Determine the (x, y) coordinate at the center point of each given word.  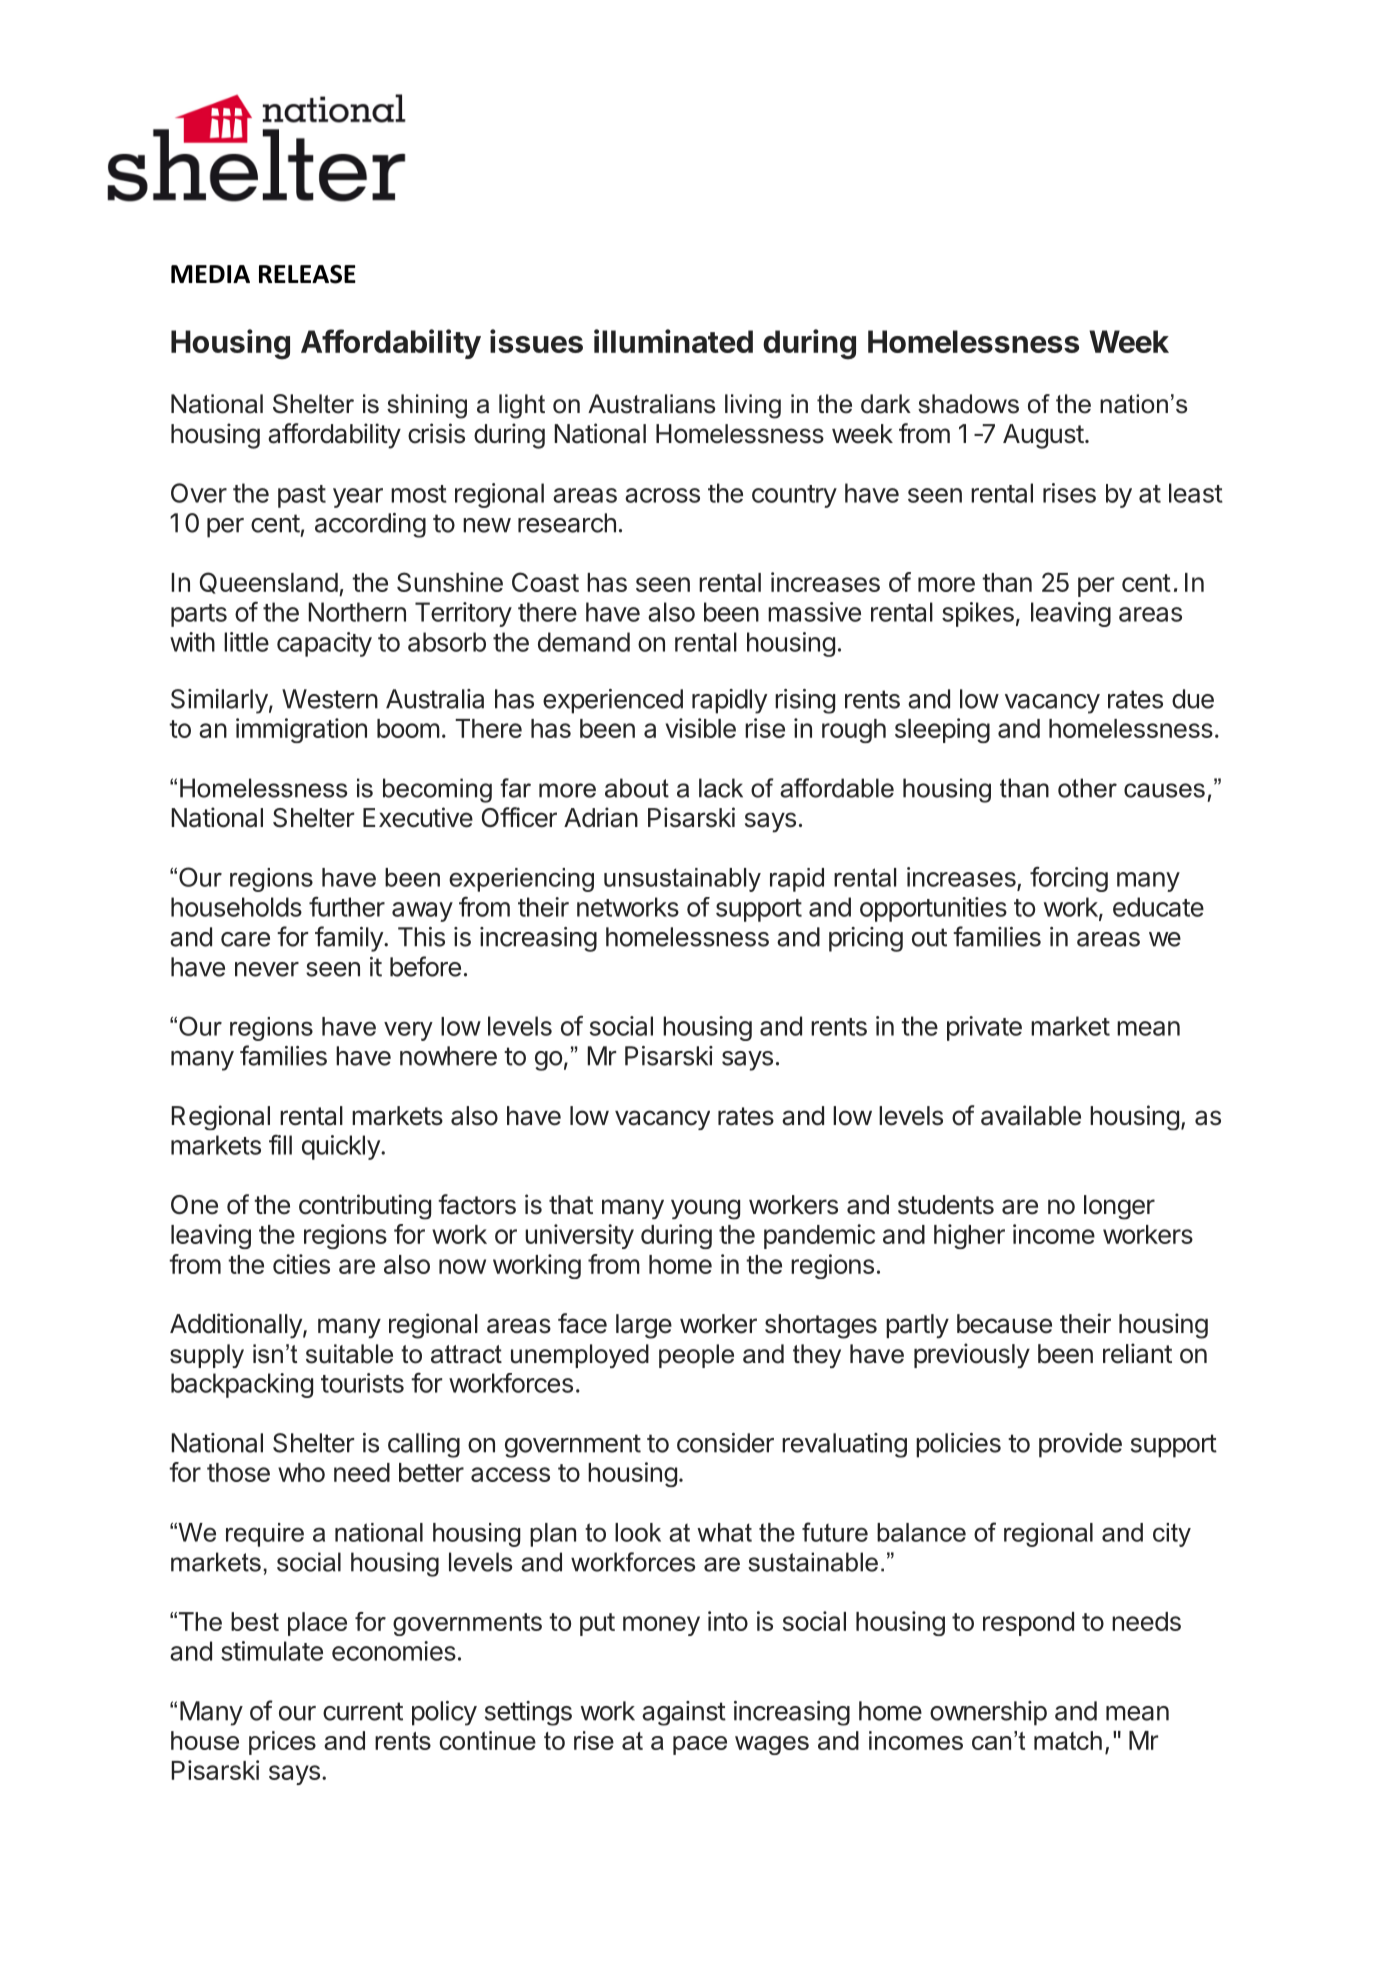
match (1068, 1740)
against (684, 1713)
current (363, 1711)
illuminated (673, 341)
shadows (968, 404)
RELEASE (307, 274)
